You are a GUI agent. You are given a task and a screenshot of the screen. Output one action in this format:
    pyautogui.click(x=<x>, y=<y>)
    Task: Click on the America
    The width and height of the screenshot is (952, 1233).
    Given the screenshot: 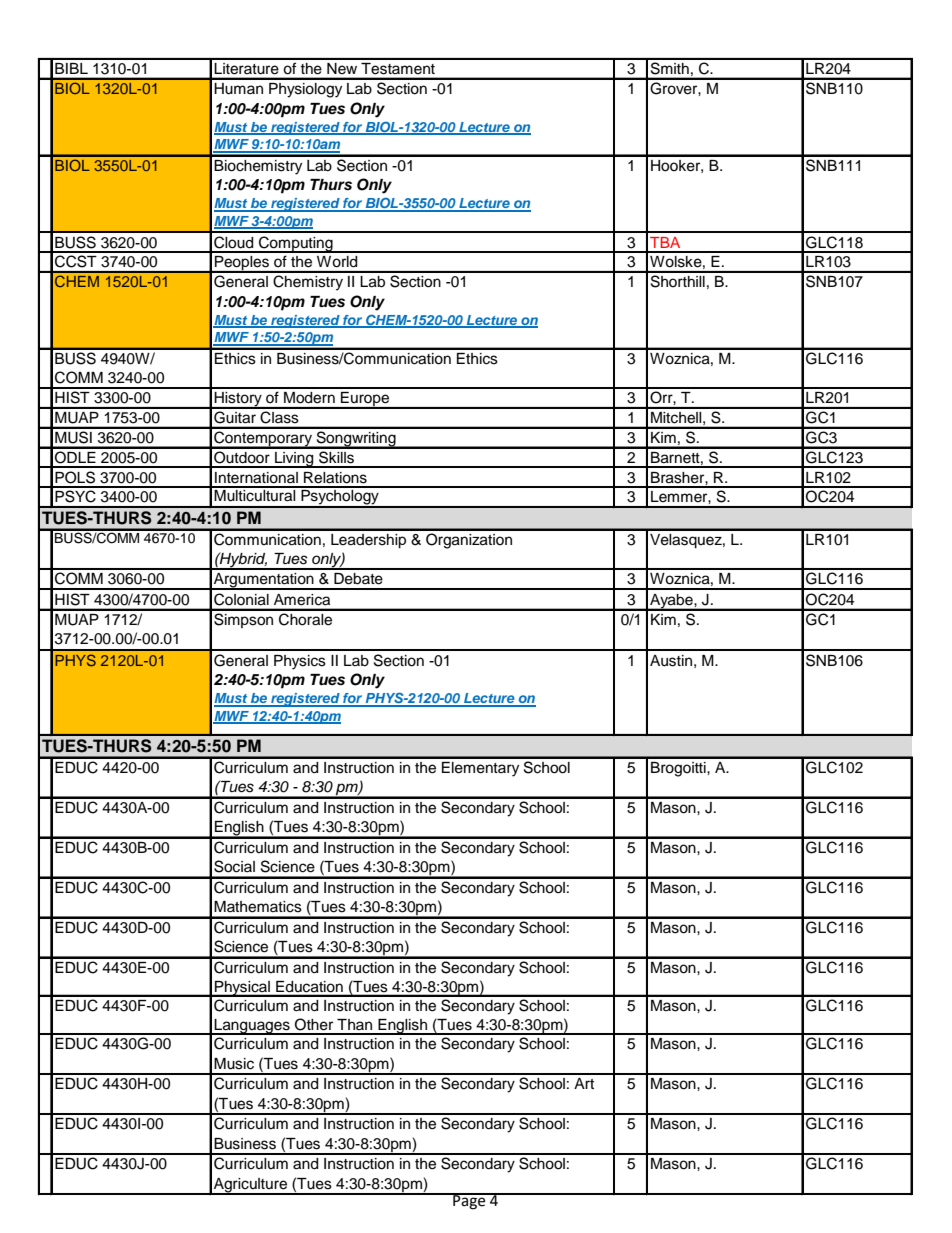 What is the action you would take?
    pyautogui.click(x=302, y=599)
